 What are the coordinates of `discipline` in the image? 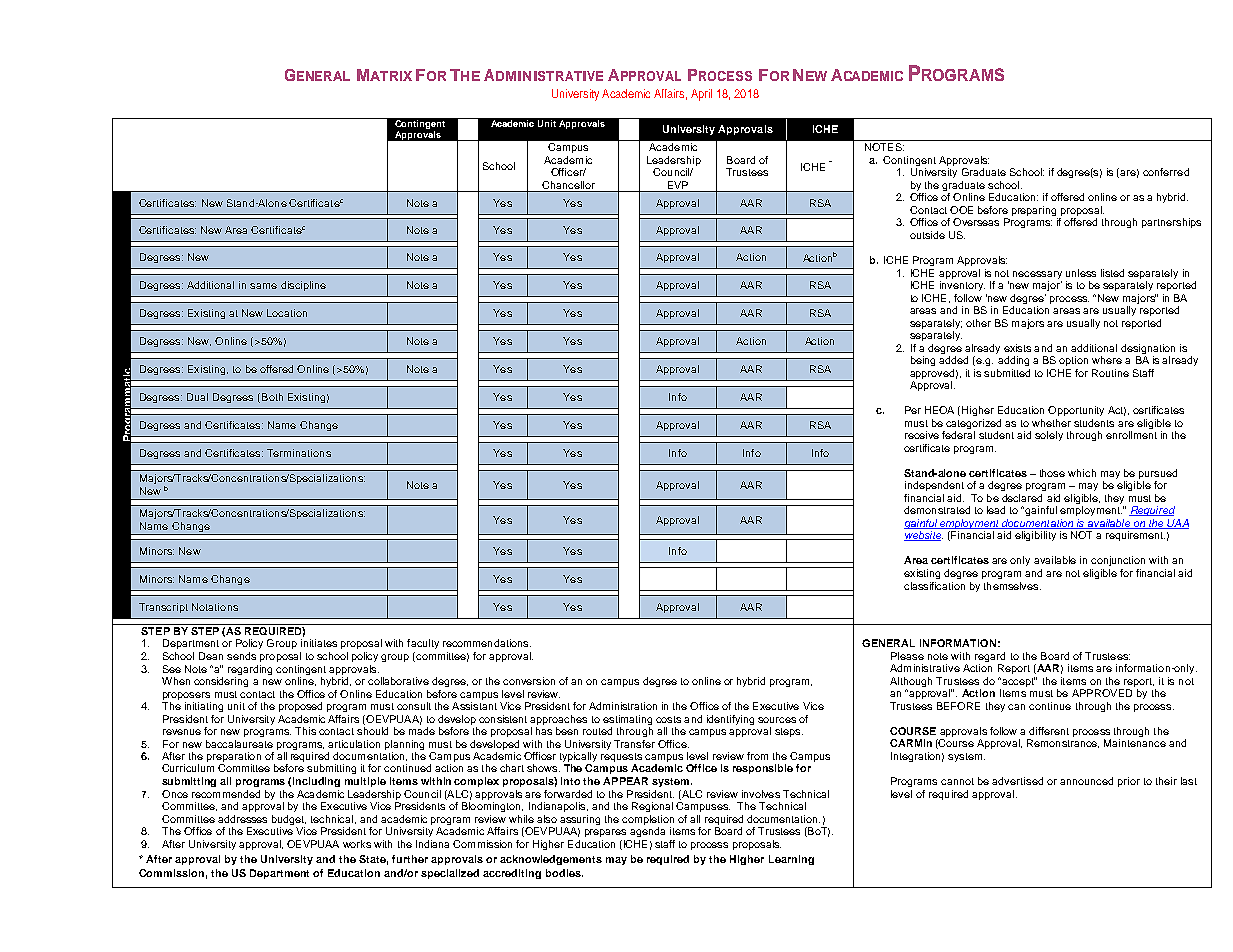 It's located at (303, 286).
